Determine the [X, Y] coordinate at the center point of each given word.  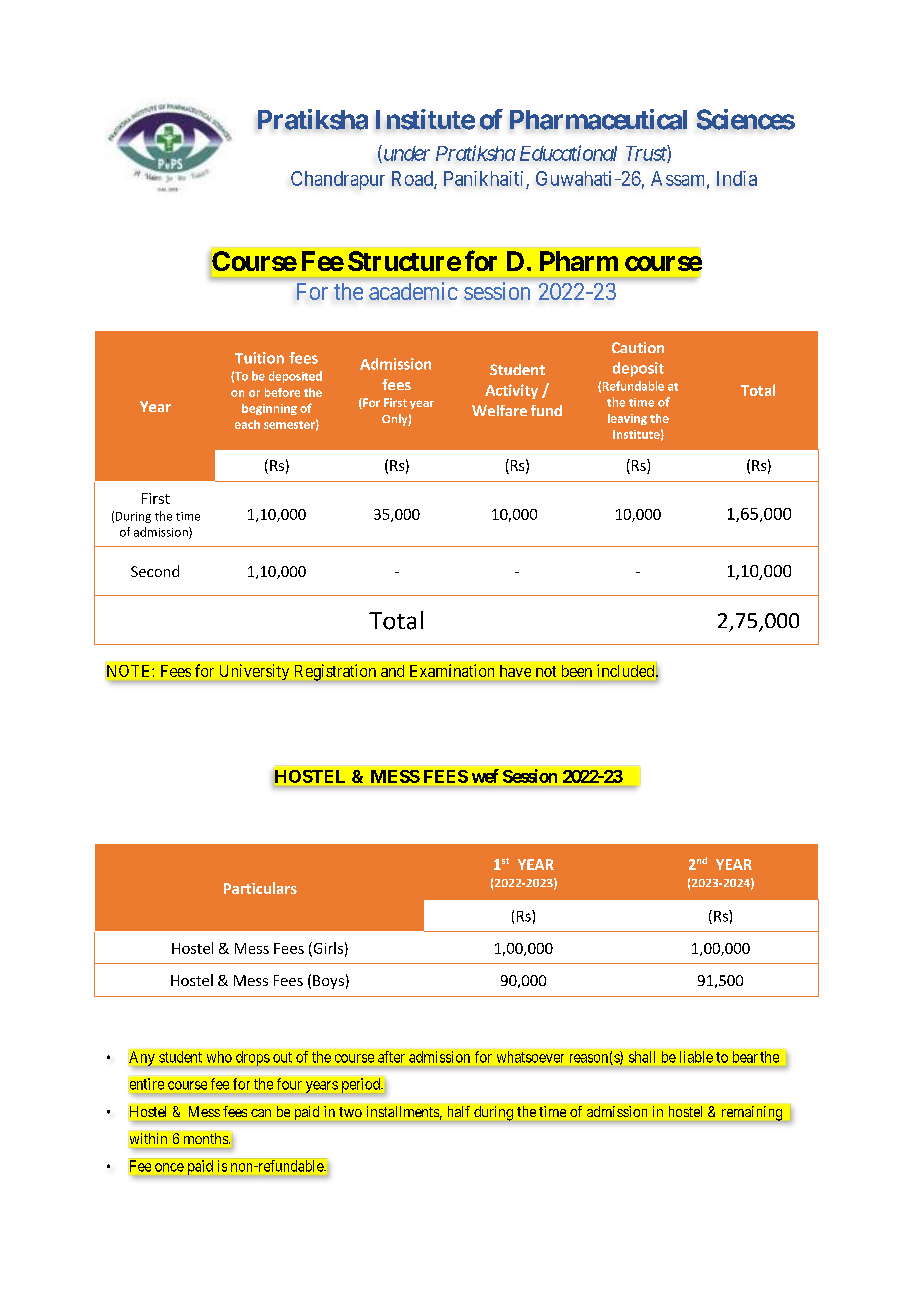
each [247, 424]
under [405, 154]
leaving [627, 419]
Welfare [499, 410]
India [737, 178]
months [207, 1138]
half [459, 1111]
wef [485, 776]
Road [413, 179]
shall [642, 1057]
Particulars [260, 888]
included [627, 670]
